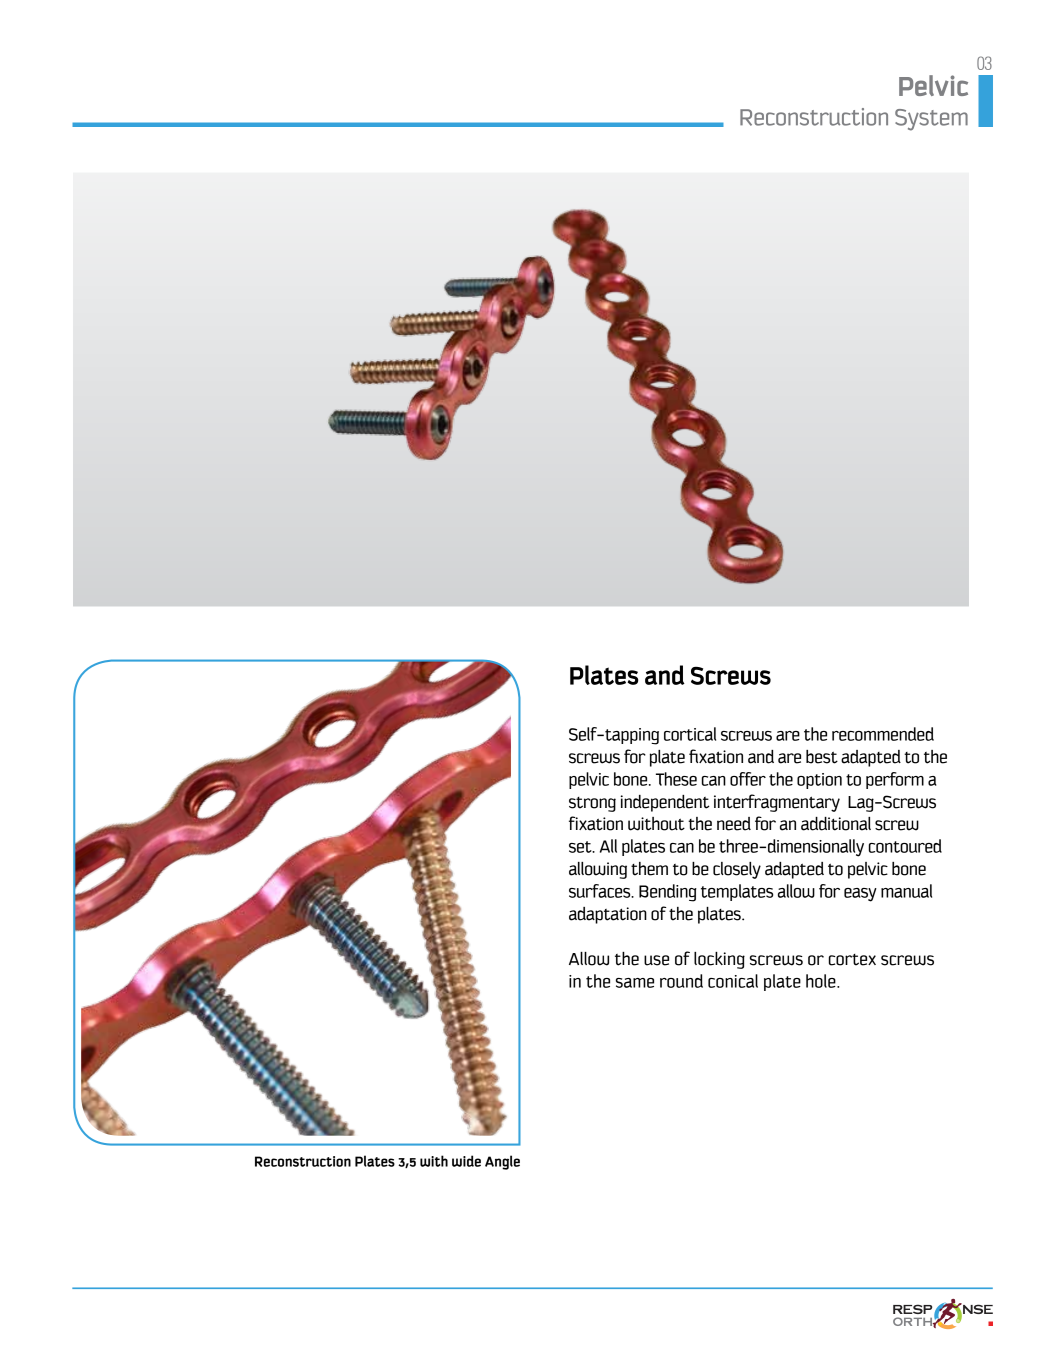  I want to click on System, so click(931, 120).
